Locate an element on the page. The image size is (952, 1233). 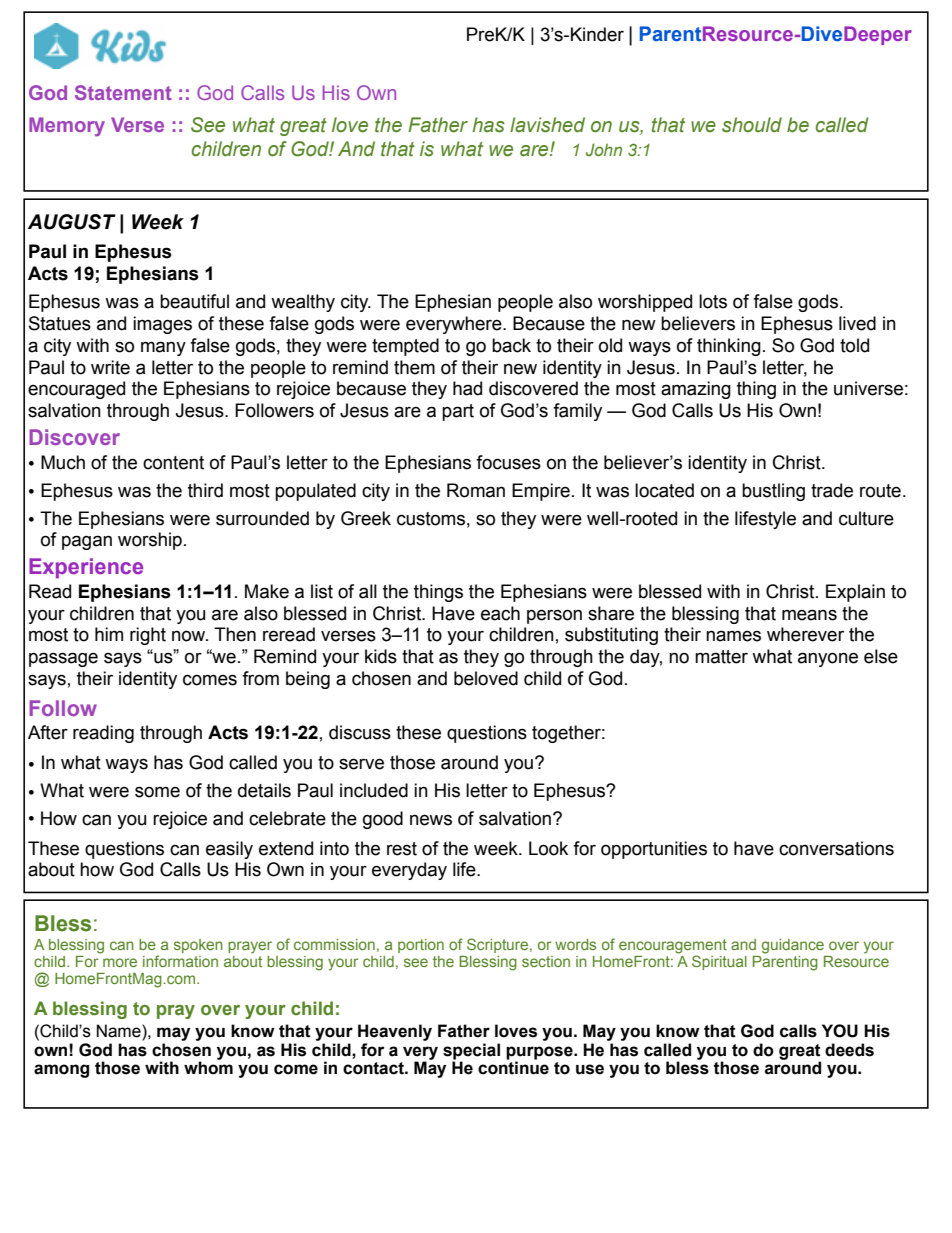
rest is located at coordinates (402, 849).
